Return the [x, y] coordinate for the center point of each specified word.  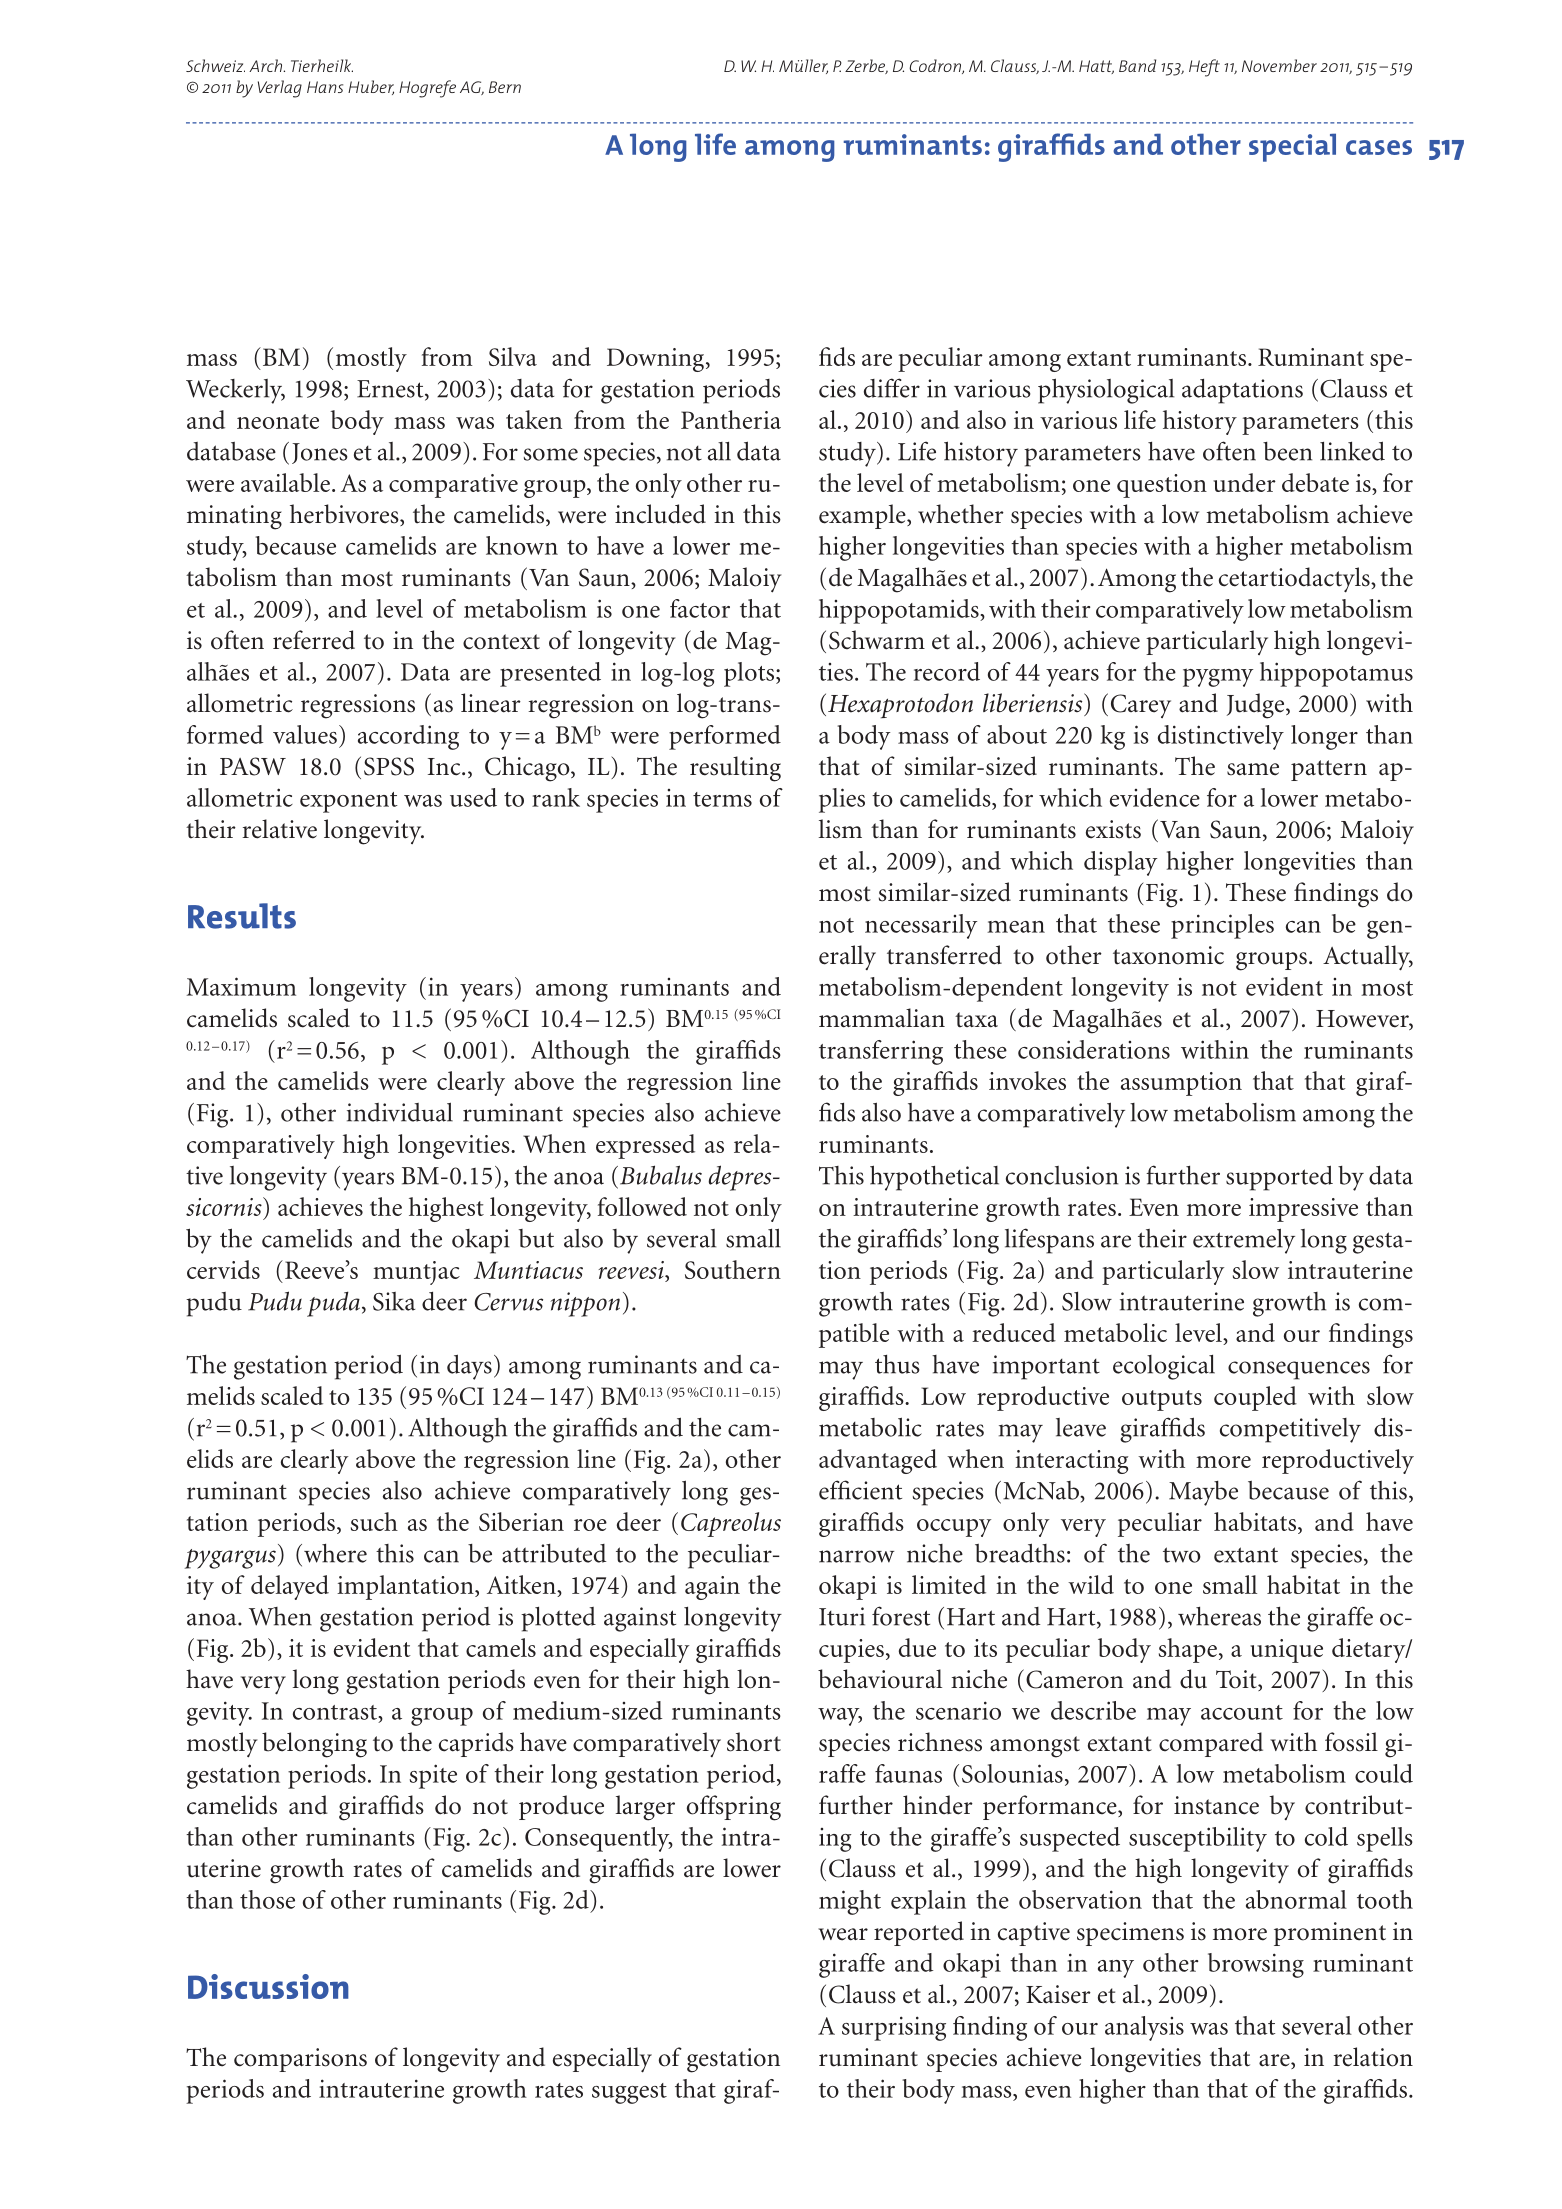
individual [400, 1112]
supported [1279, 1178]
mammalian [882, 1018]
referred [314, 640]
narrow [857, 1556]
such [374, 1521]
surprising [894, 2028]
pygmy [1218, 677]
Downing [657, 360]
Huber [371, 87]
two [1182, 1555]
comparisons [300, 2060]
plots [750, 674]
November [1279, 65]
